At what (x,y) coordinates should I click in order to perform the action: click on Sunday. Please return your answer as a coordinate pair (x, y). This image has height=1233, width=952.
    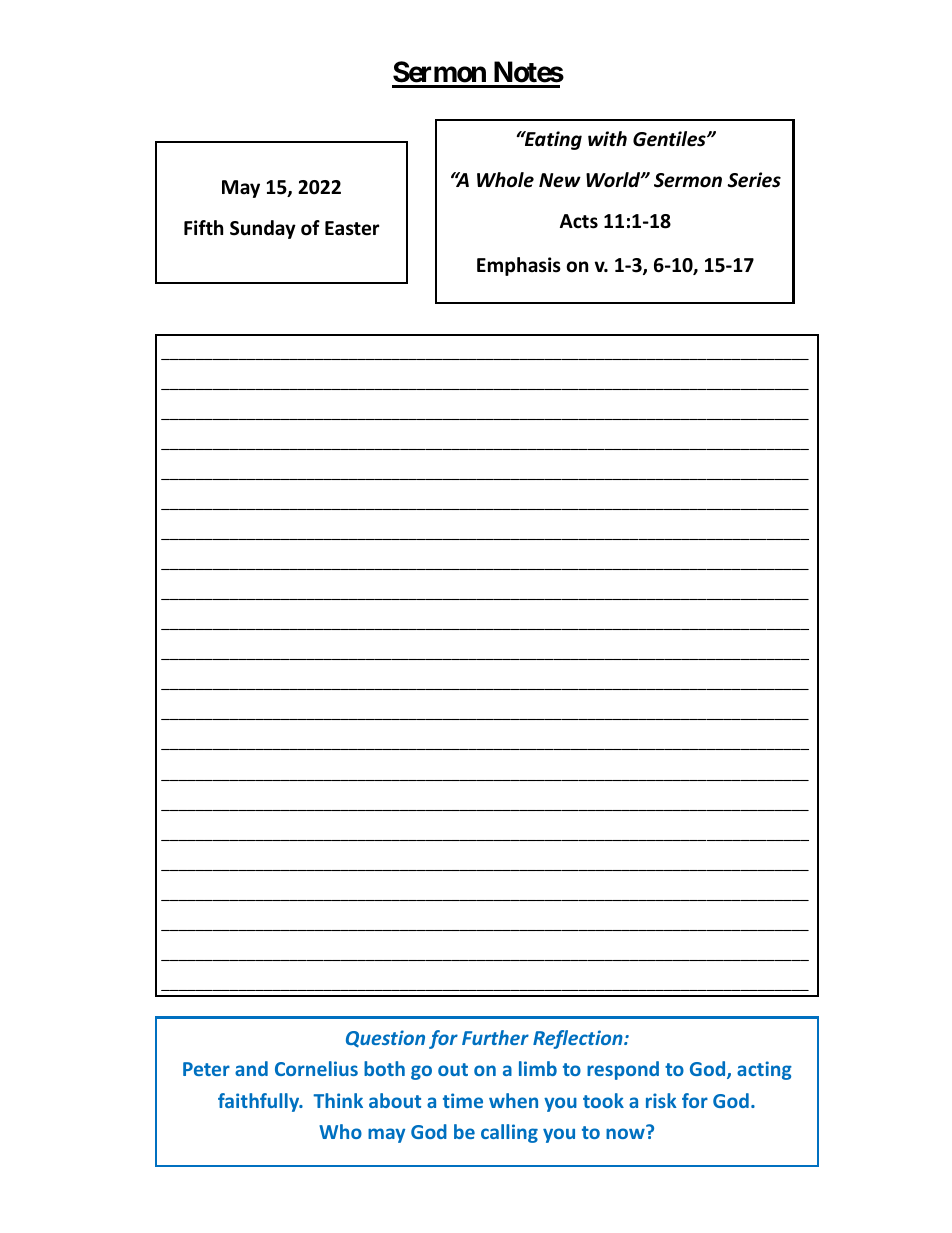
    Looking at the image, I should click on (263, 229).
